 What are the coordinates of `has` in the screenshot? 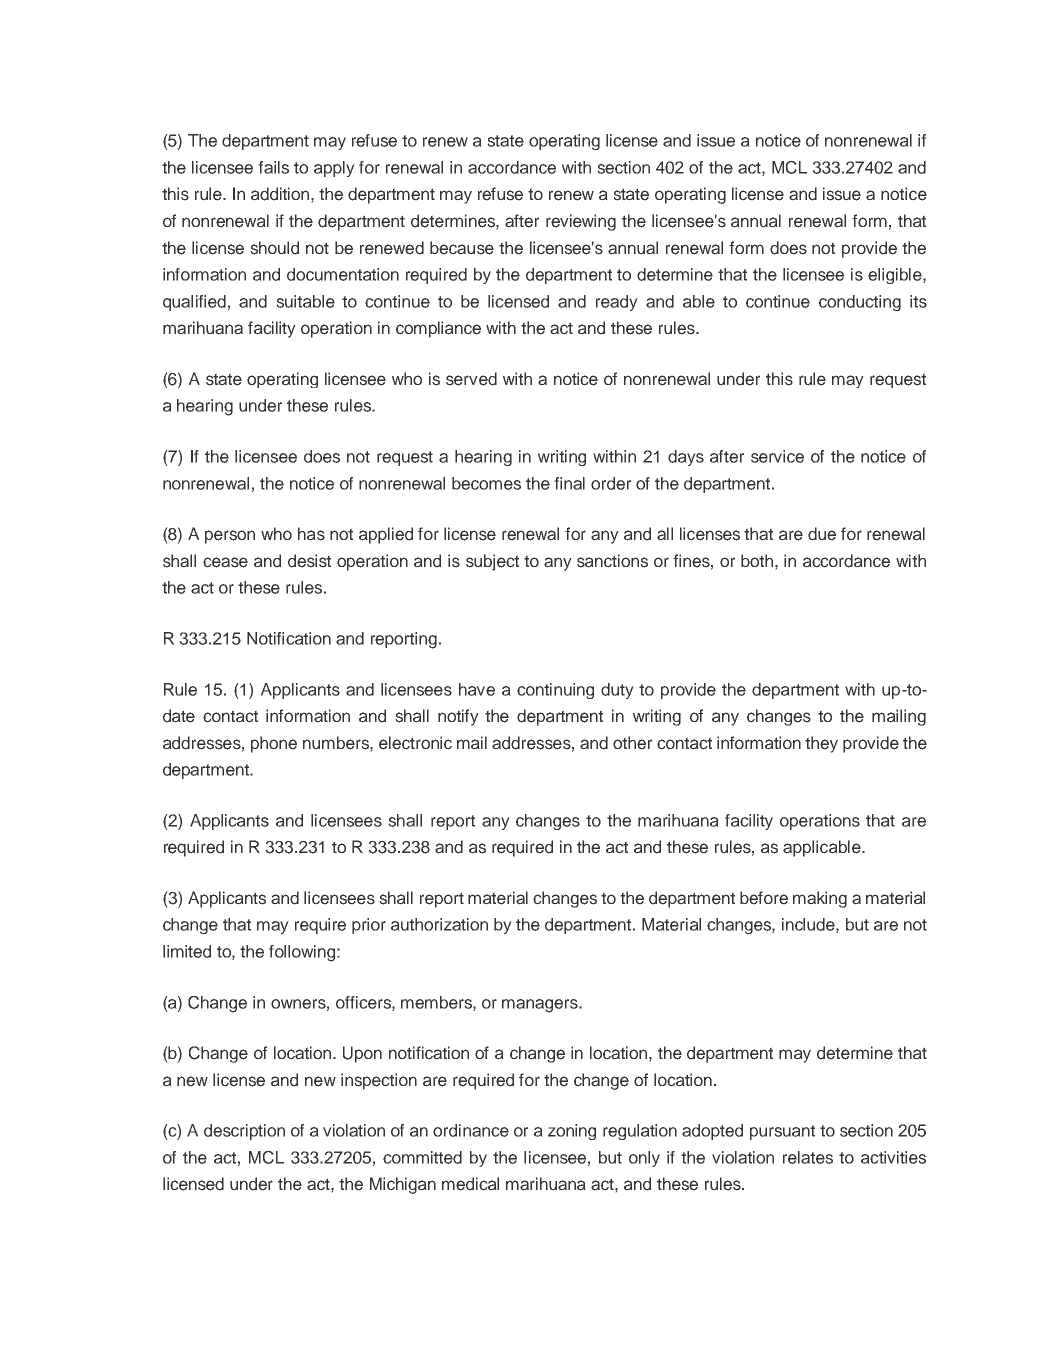 It's located at (311, 534).
